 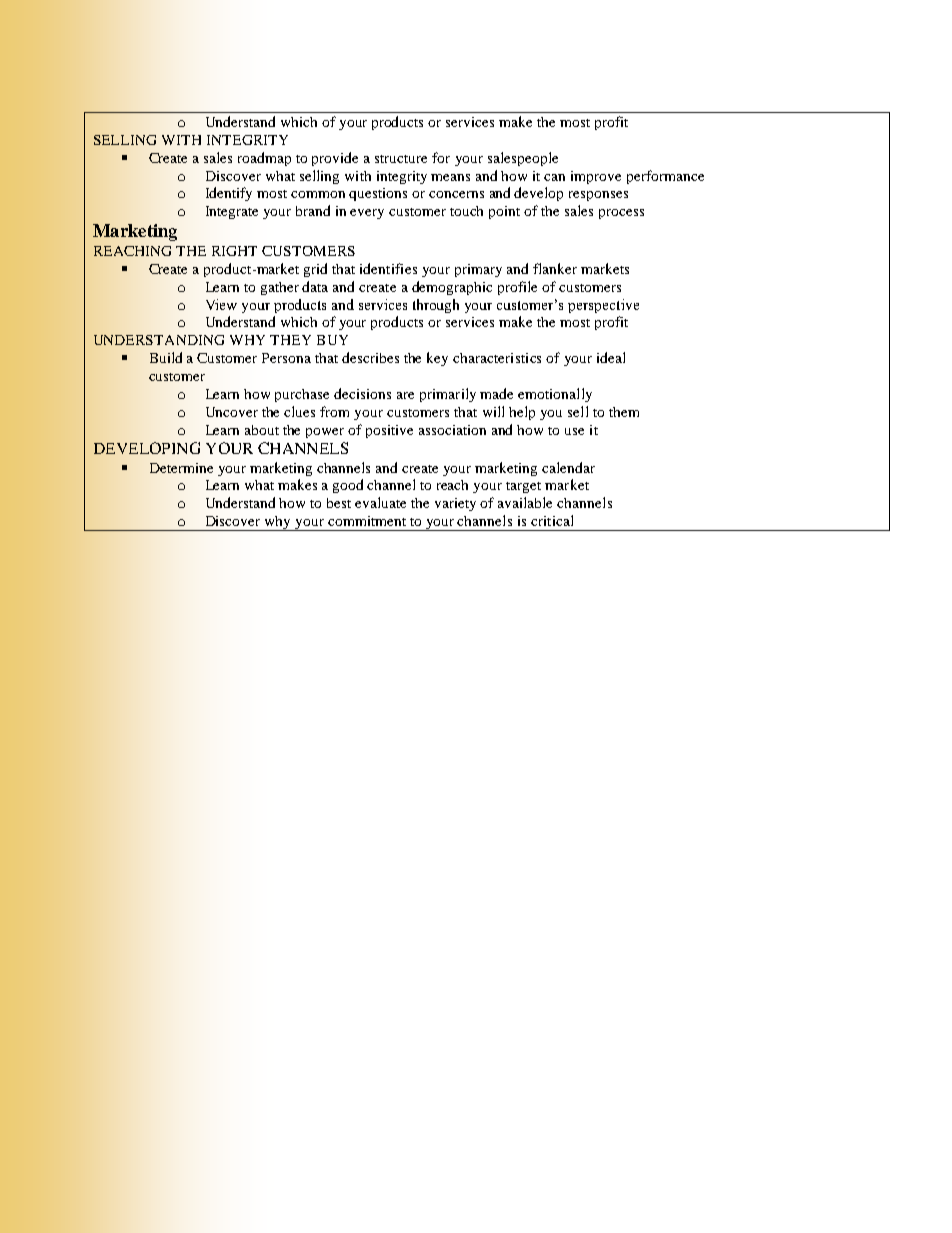 I want to click on key, so click(x=437, y=359).
